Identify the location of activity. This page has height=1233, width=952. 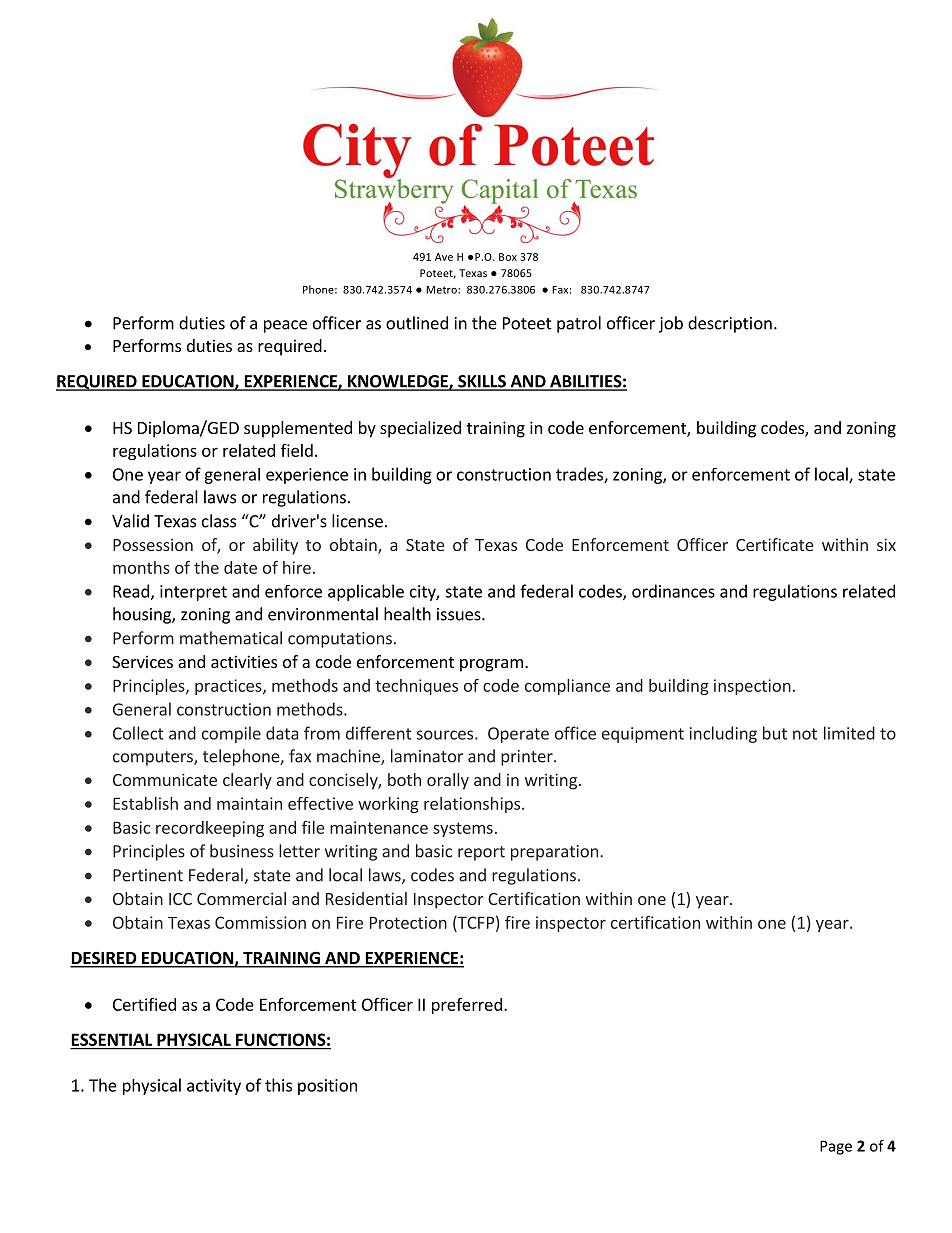
(214, 1087).
